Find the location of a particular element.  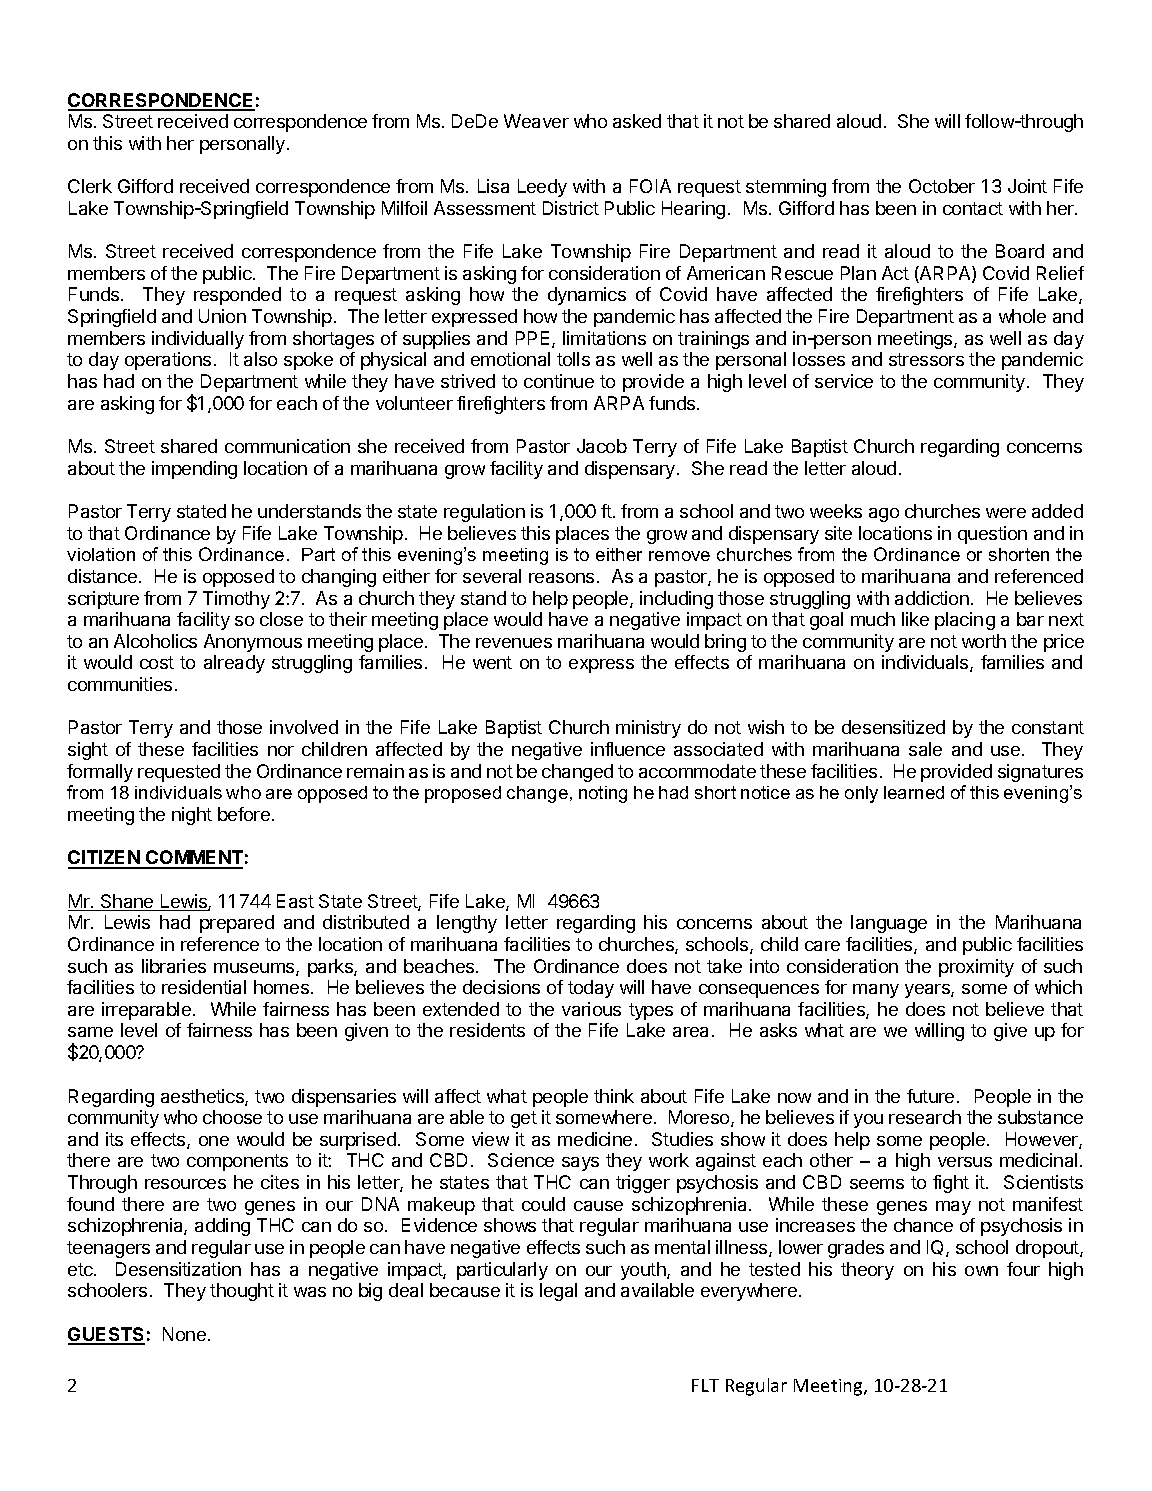

Weaver is located at coordinates (536, 121).
